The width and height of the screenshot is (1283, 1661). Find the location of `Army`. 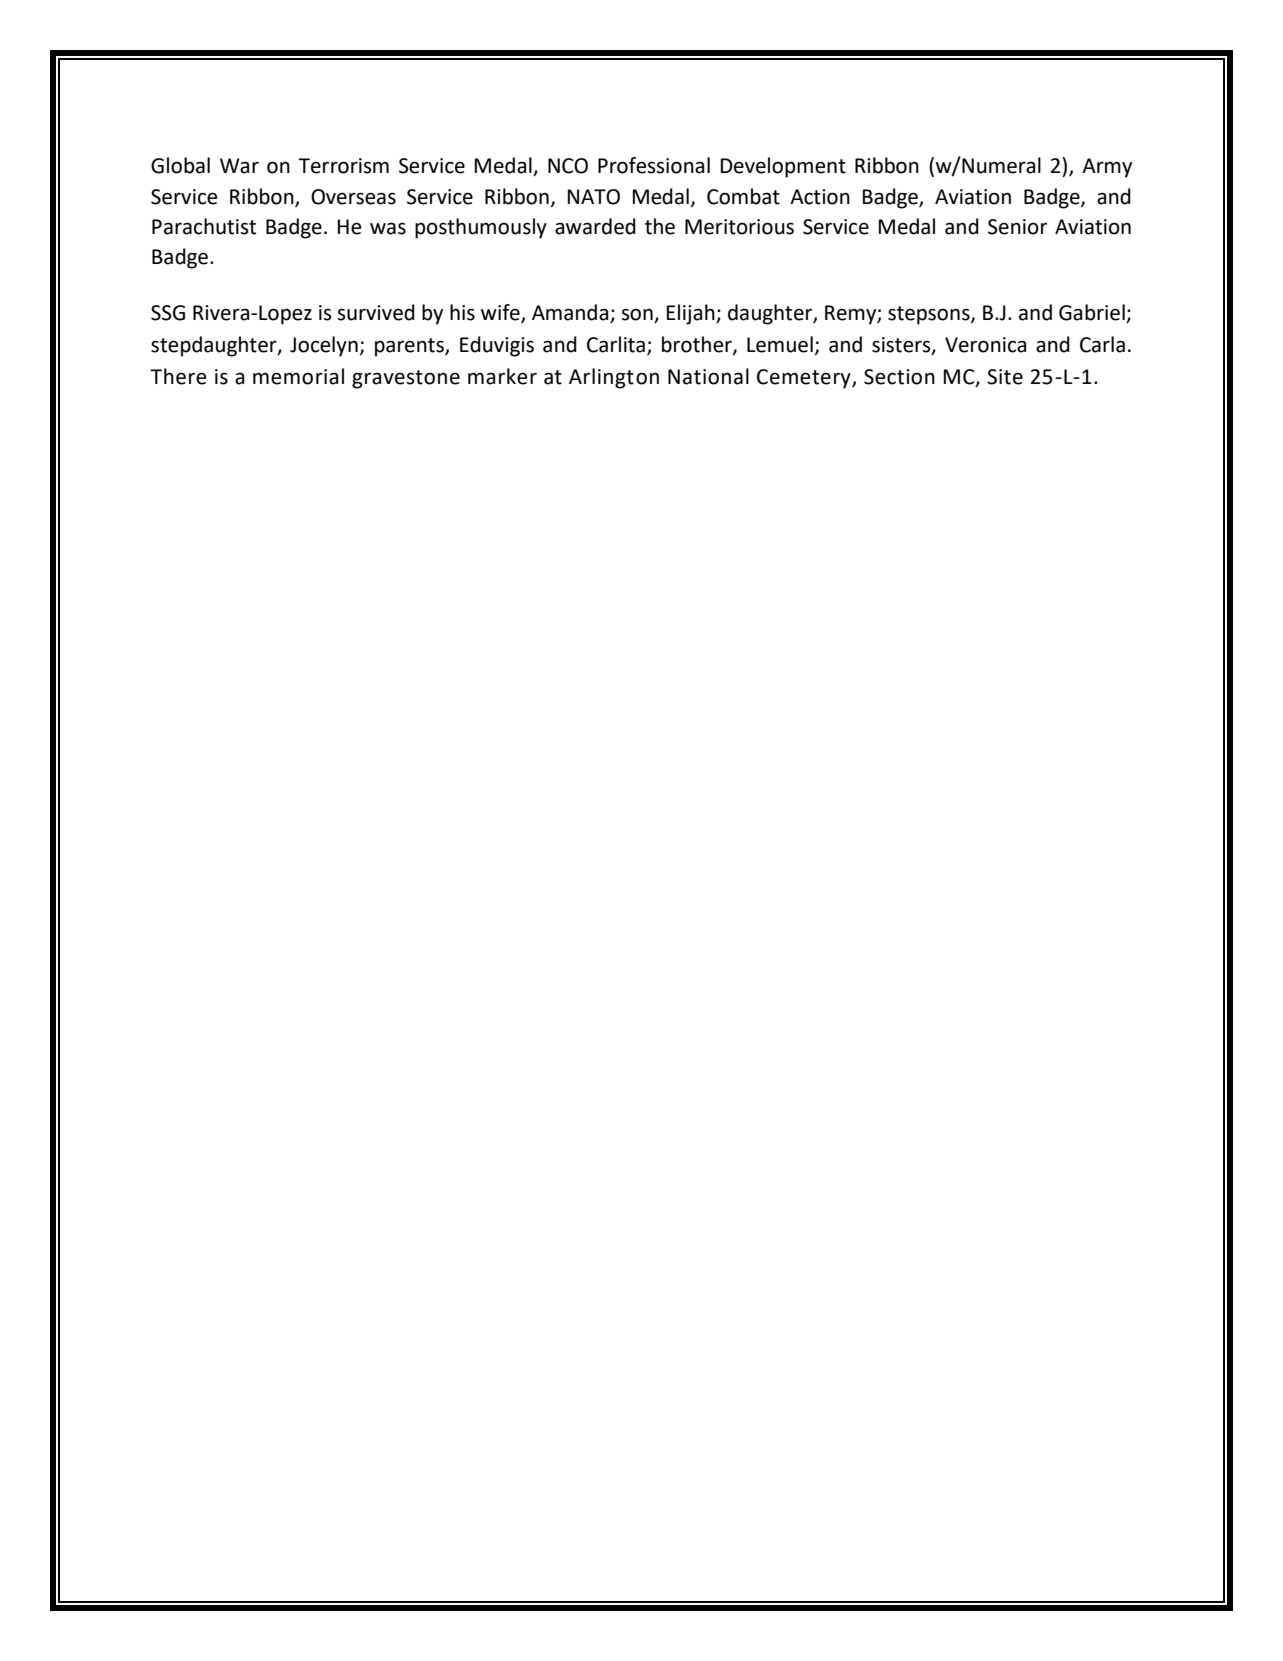

Army is located at coordinates (1107, 168).
